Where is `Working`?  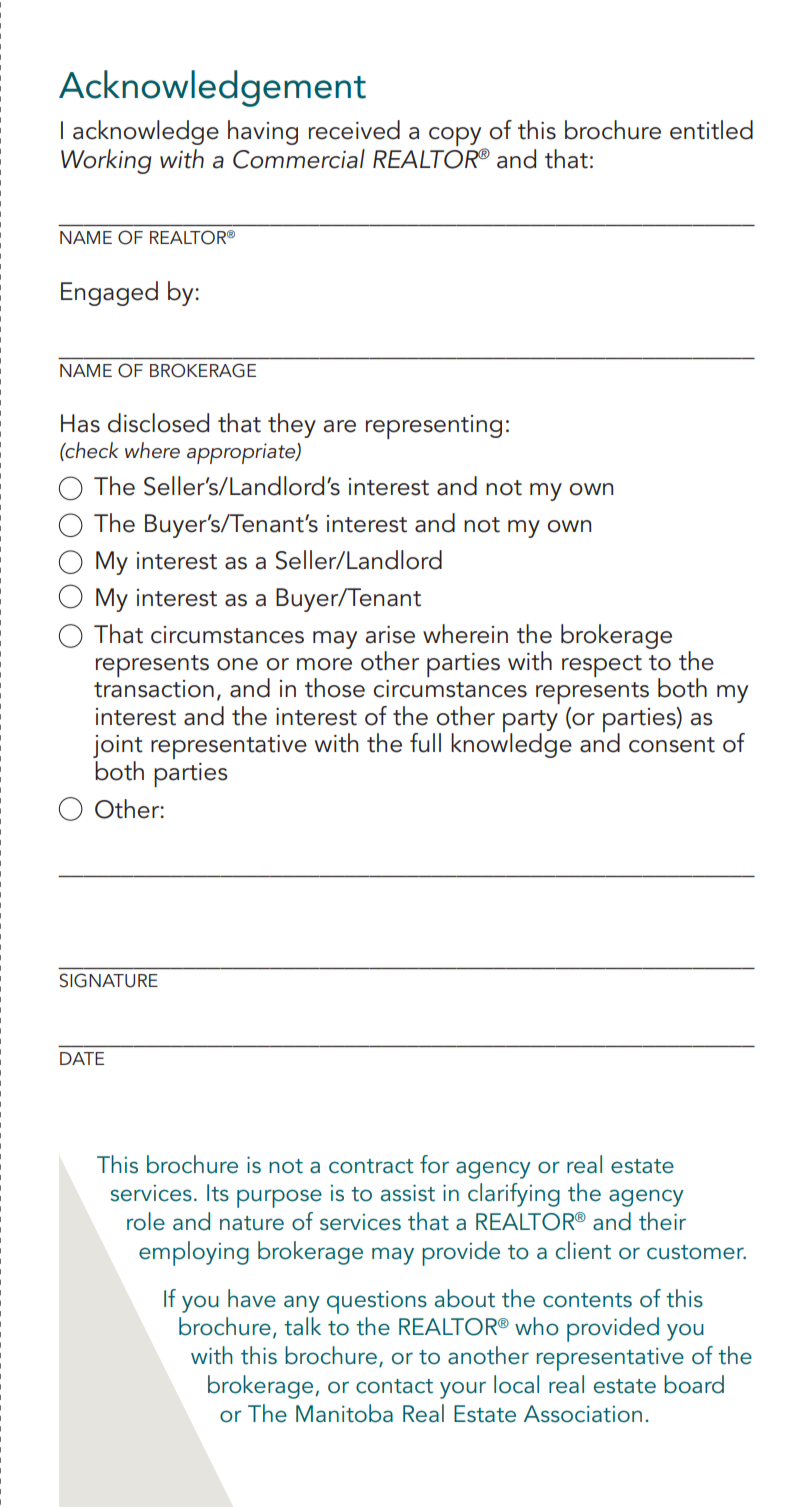
Working is located at coordinates (106, 161).
